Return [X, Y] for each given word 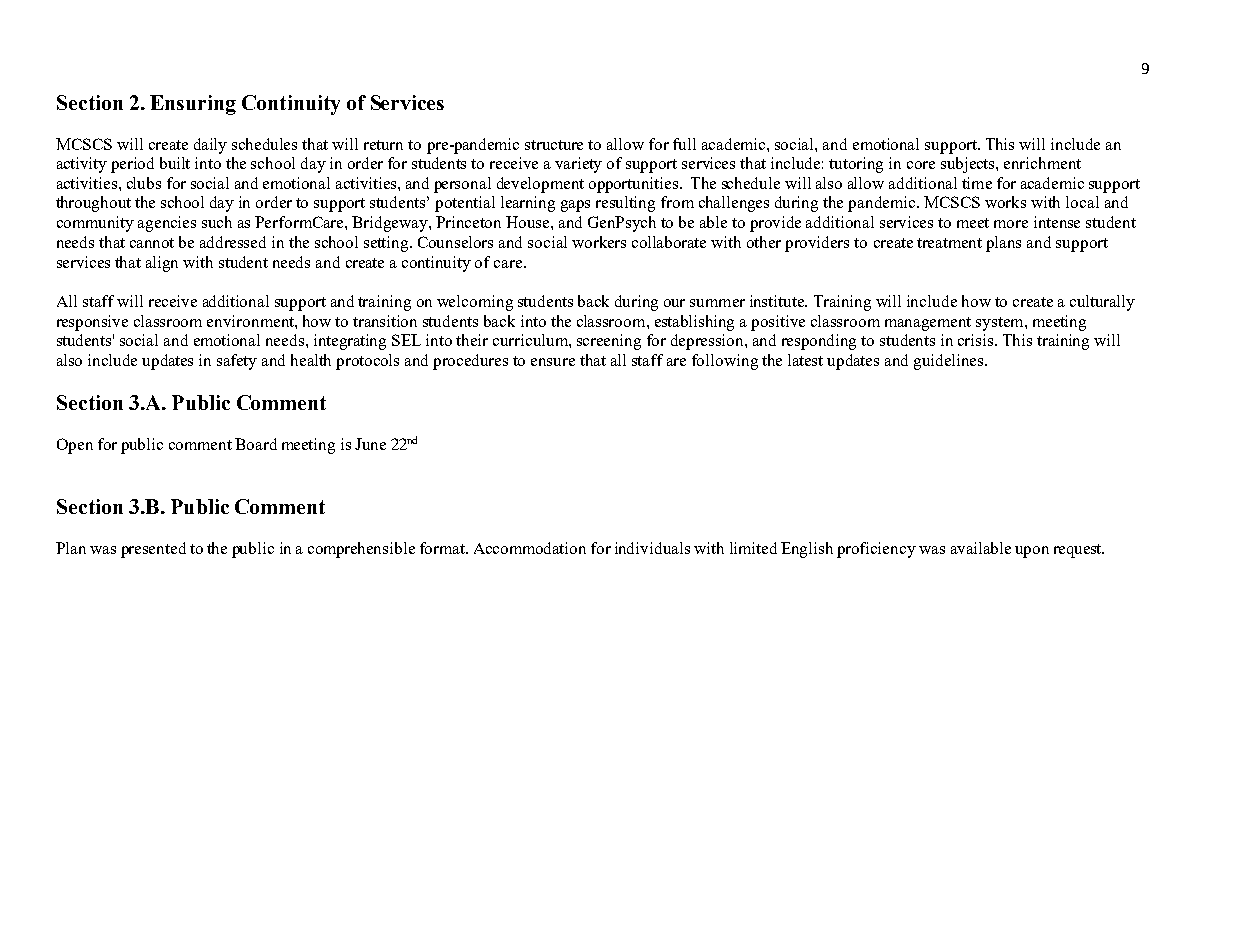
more [1011, 224]
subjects [969, 165]
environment [251, 321]
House [529, 222]
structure [554, 145]
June [370, 444]
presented [153, 550]
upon [1032, 552]
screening [609, 342]
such [217, 222]
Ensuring [193, 105]
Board [256, 444]
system [1001, 324]
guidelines [950, 362]
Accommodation [530, 548]
